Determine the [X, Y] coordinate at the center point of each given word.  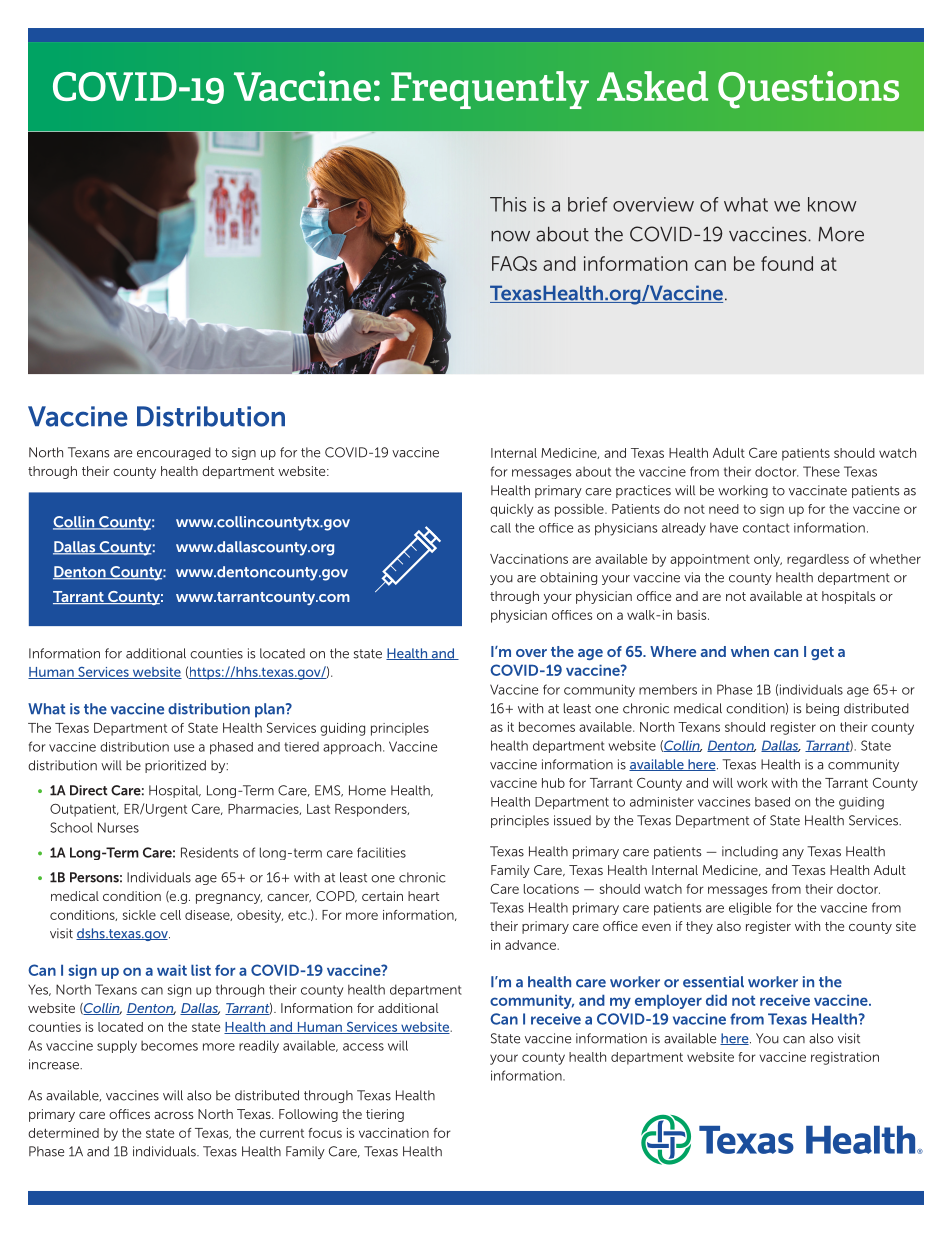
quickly [511, 510]
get [822, 653]
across [173, 1115]
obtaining [568, 578]
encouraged [174, 453]
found [787, 263]
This [508, 204]
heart [423, 896]
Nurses [118, 827]
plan [271, 710]
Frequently [490, 90]
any [793, 854]
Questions [808, 90]
